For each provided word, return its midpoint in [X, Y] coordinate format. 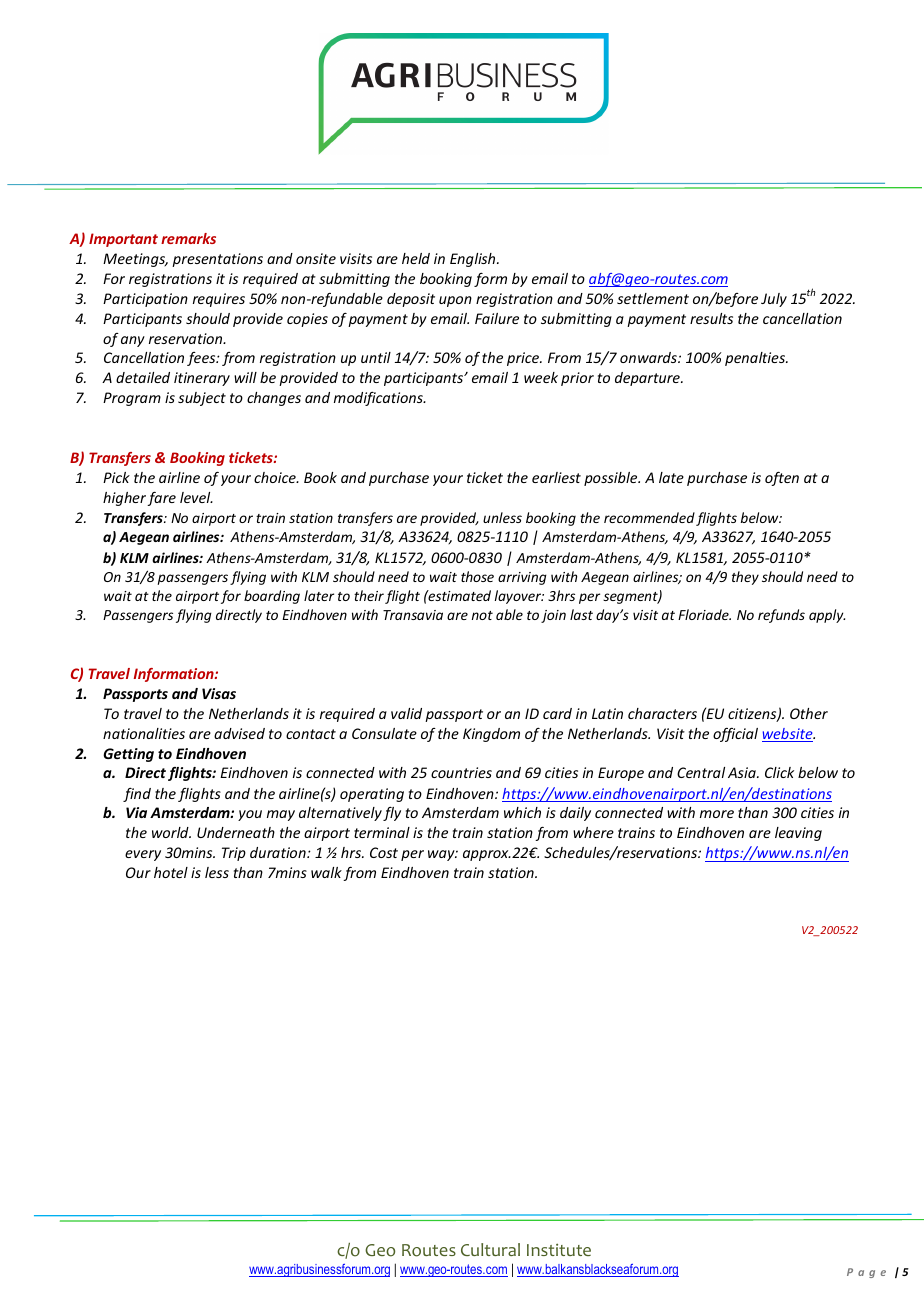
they [745, 578]
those [477, 576]
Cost [384, 852]
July [774, 300]
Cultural [490, 1249]
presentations [217, 260]
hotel [171, 872]
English [474, 260]
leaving [798, 834]
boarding [272, 597]
